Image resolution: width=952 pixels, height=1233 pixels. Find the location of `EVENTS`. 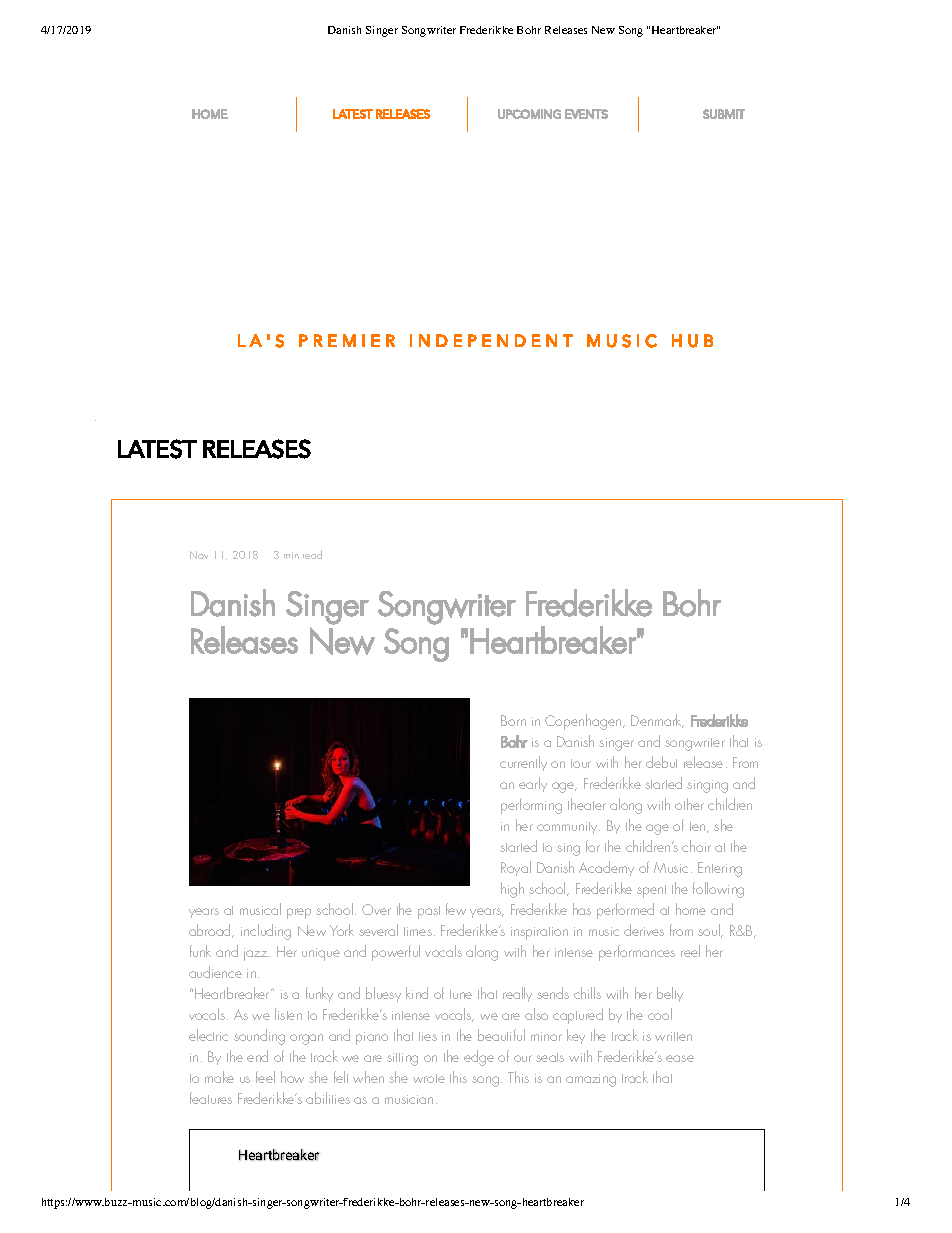

EVENTS is located at coordinates (586, 114).
